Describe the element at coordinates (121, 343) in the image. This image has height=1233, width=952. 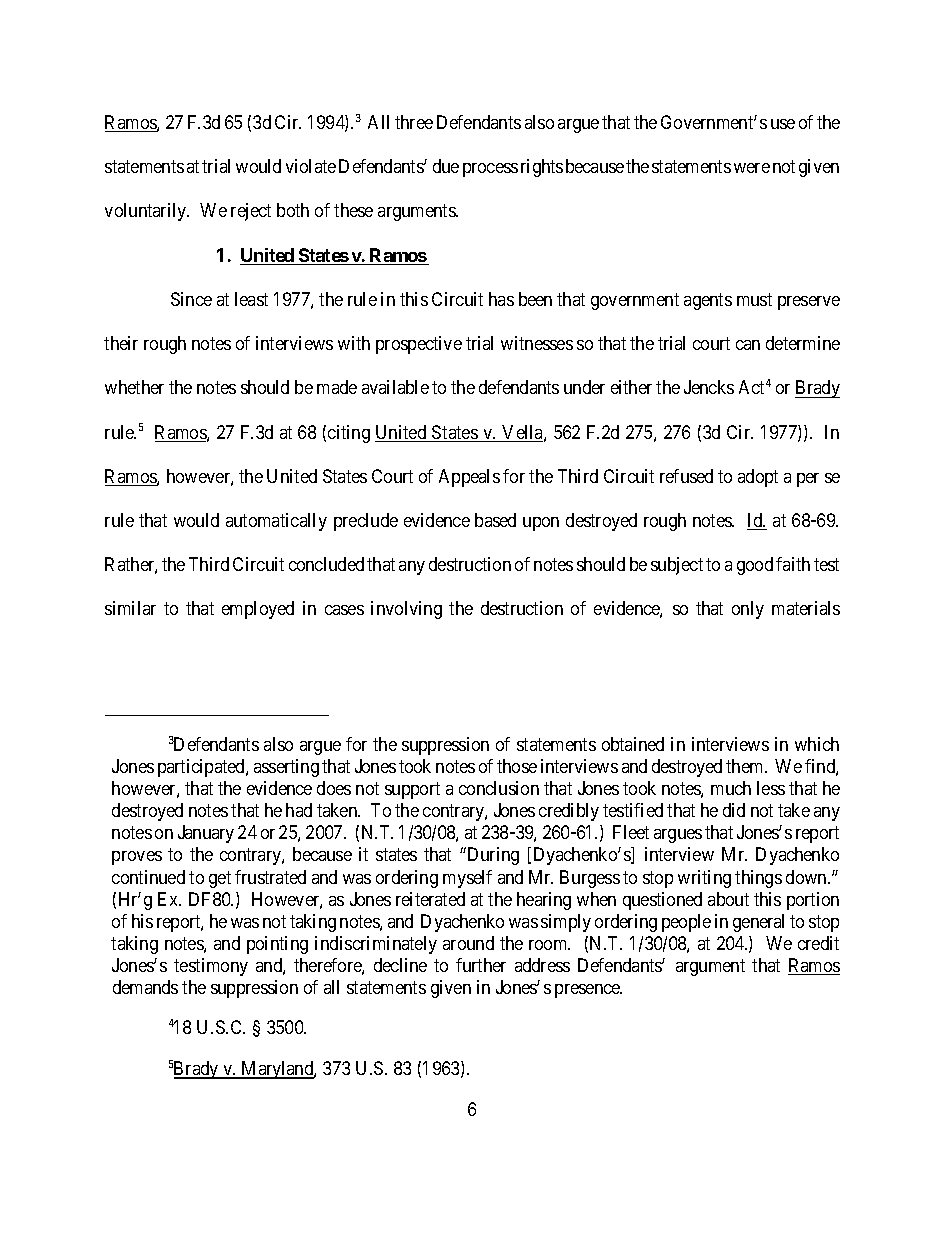
I see `their` at that location.
